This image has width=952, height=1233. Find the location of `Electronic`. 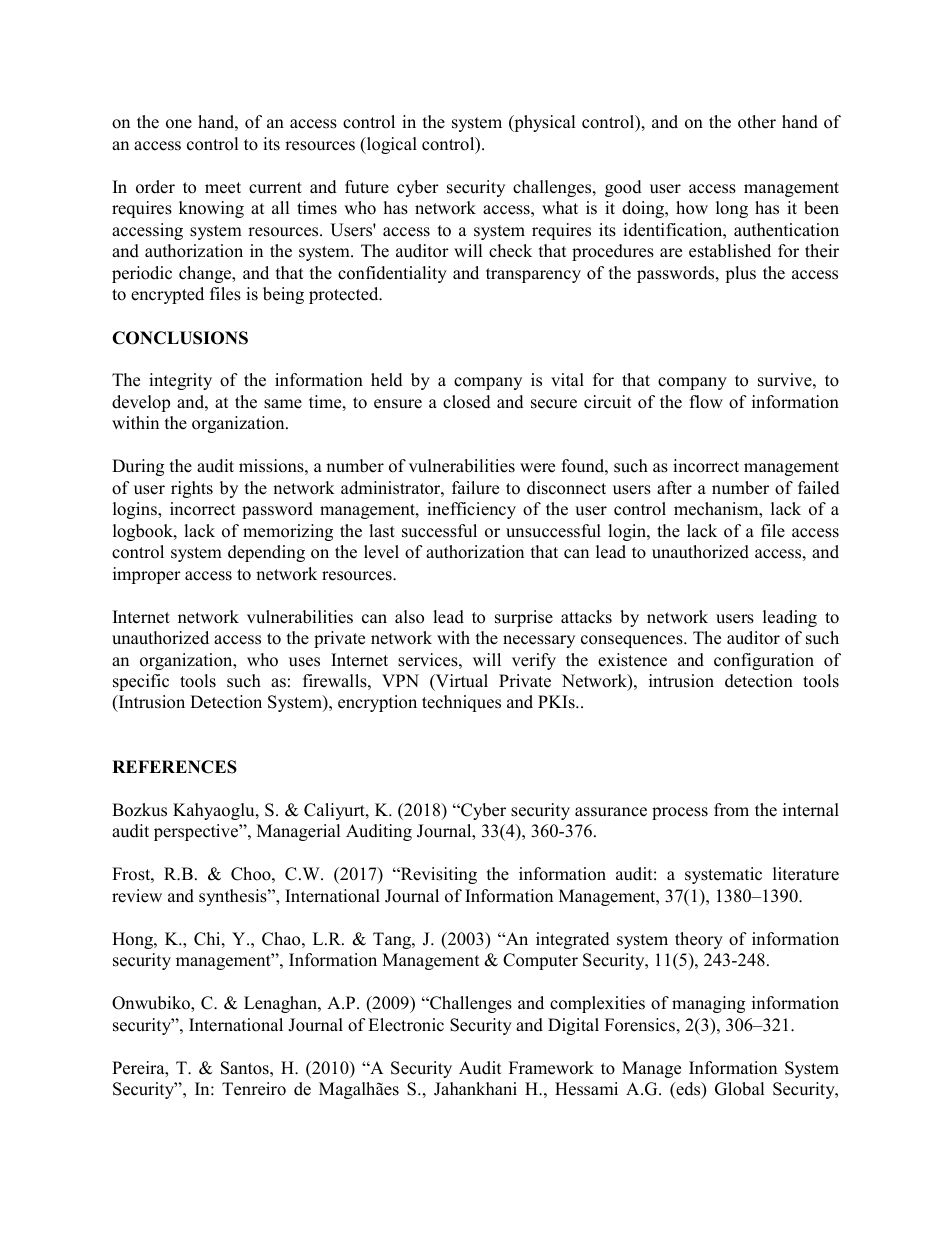

Electronic is located at coordinates (406, 1025).
